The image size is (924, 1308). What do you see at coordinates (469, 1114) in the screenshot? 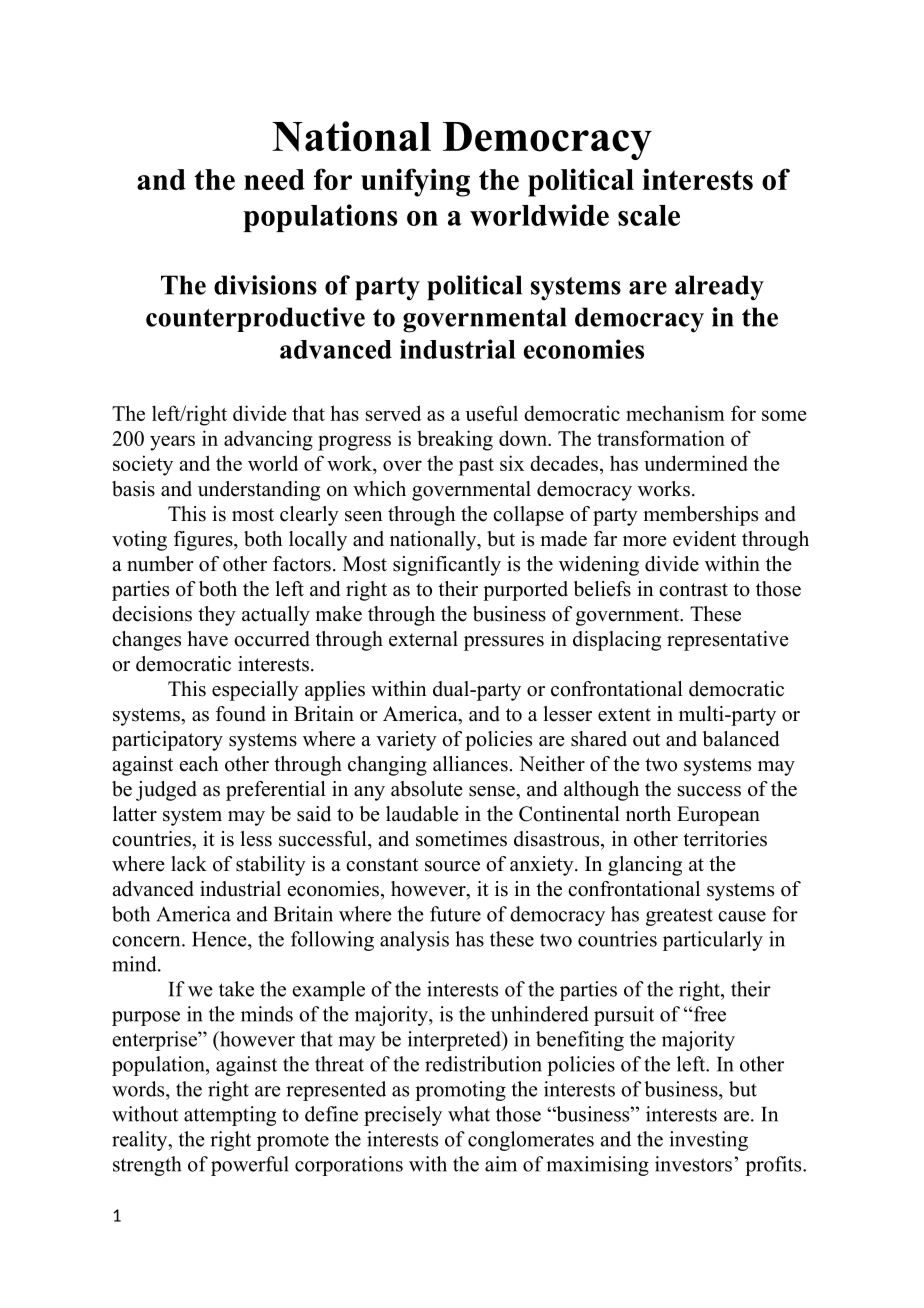
I see `what` at bounding box center [469, 1114].
